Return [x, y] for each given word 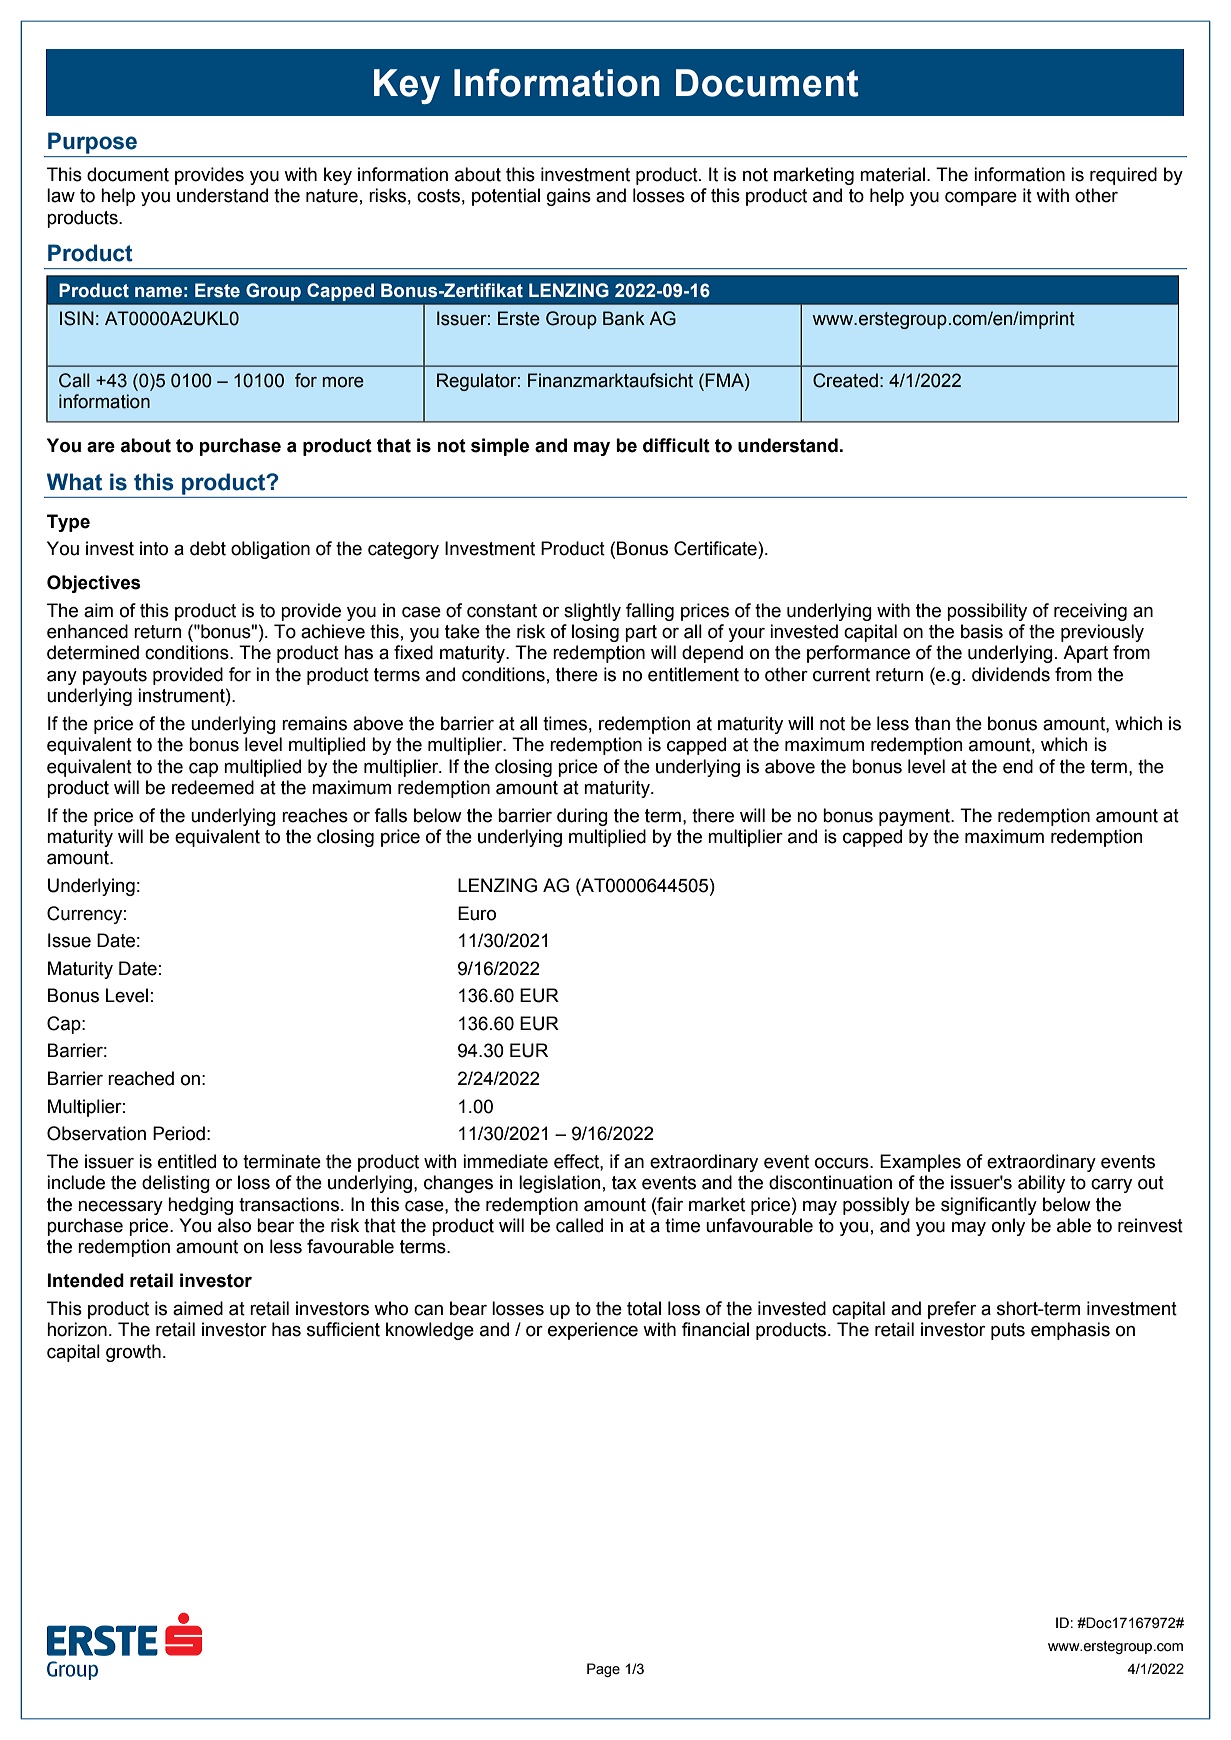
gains [569, 197]
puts [1008, 1331]
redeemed [213, 787]
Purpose [92, 143]
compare [981, 199]
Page [603, 1670]
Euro [477, 913]
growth [133, 1353]
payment [915, 817]
